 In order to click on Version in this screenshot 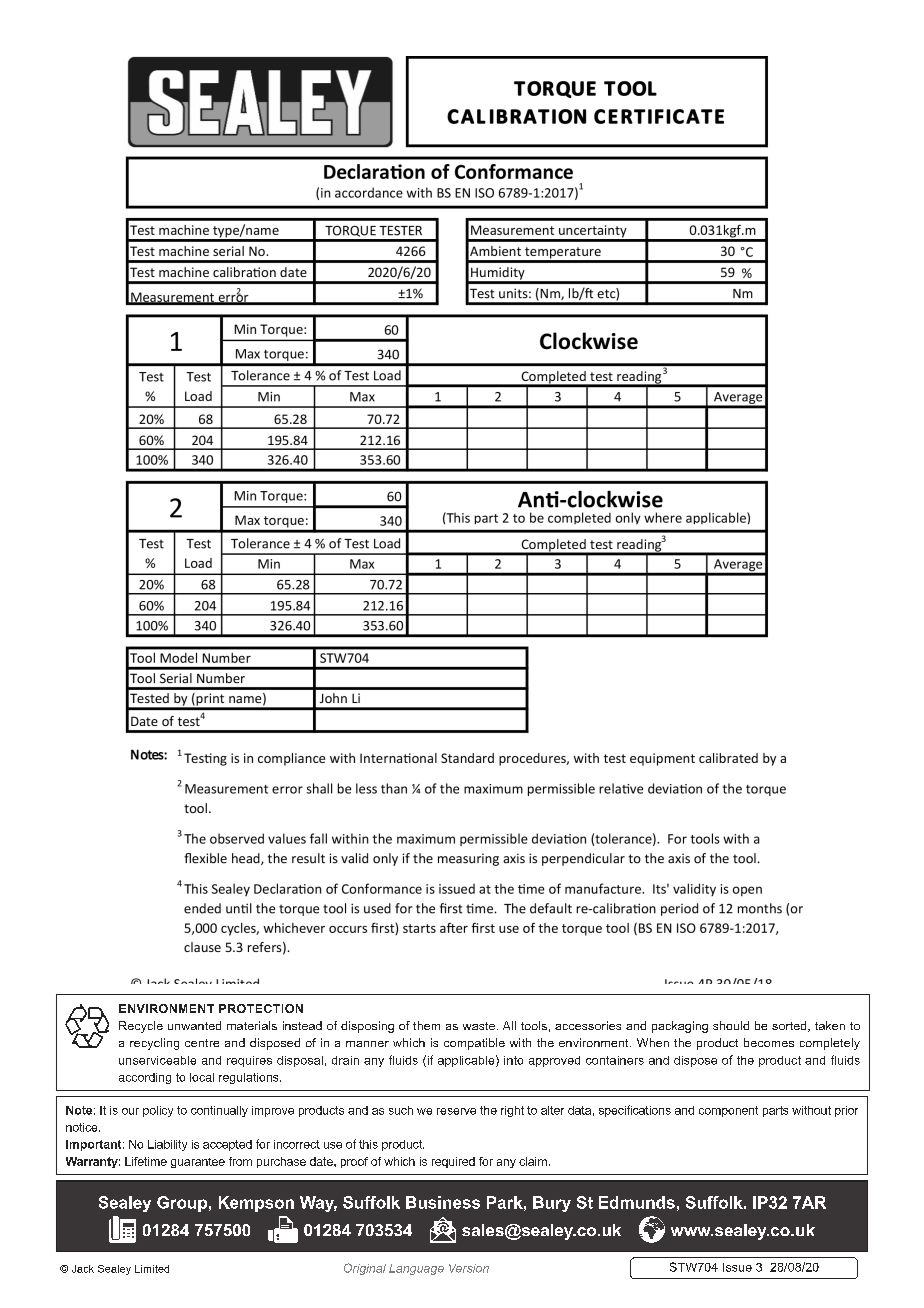, I will do `click(469, 1268)`.
